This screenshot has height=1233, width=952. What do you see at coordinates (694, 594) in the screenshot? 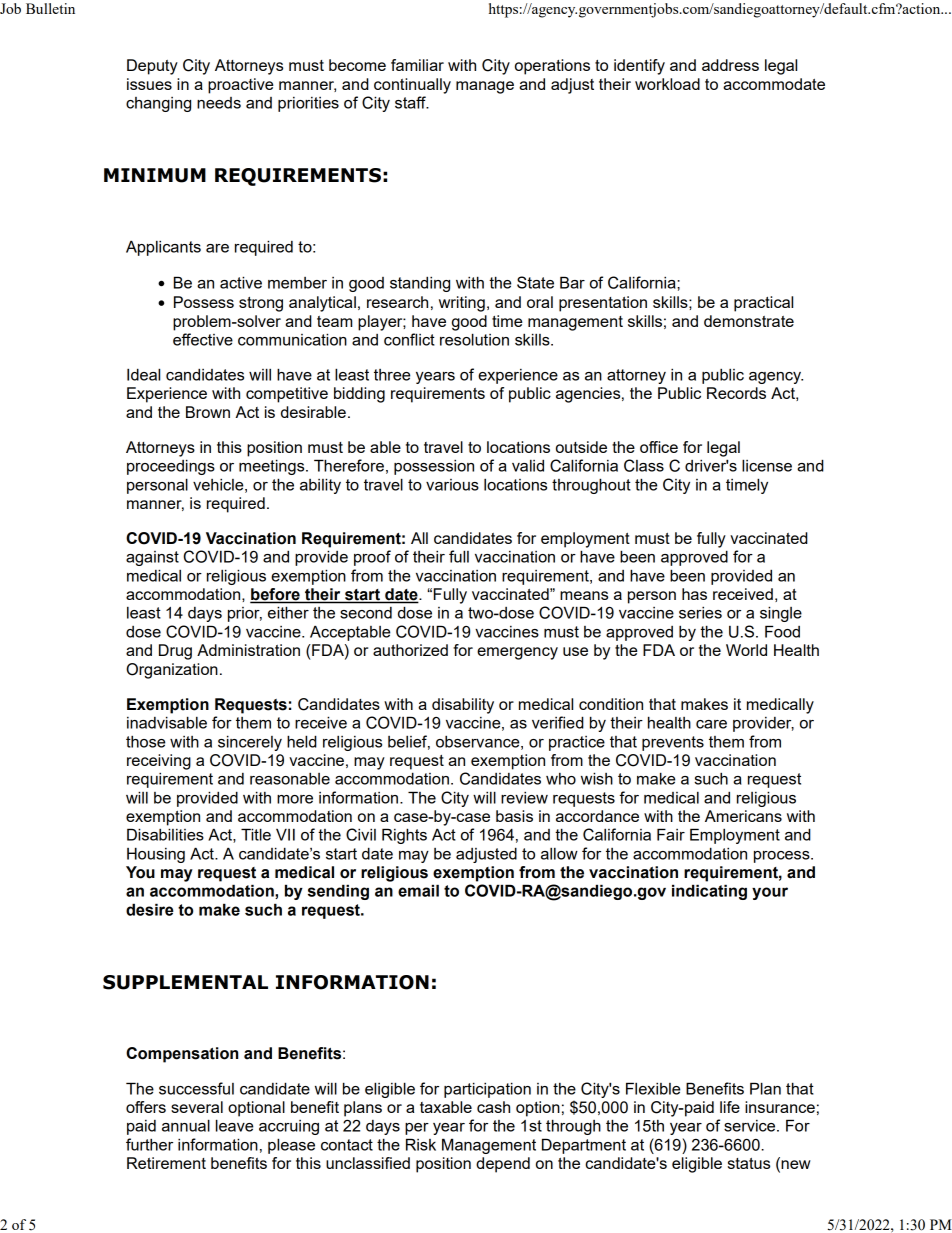
I see `has` at bounding box center [694, 594].
